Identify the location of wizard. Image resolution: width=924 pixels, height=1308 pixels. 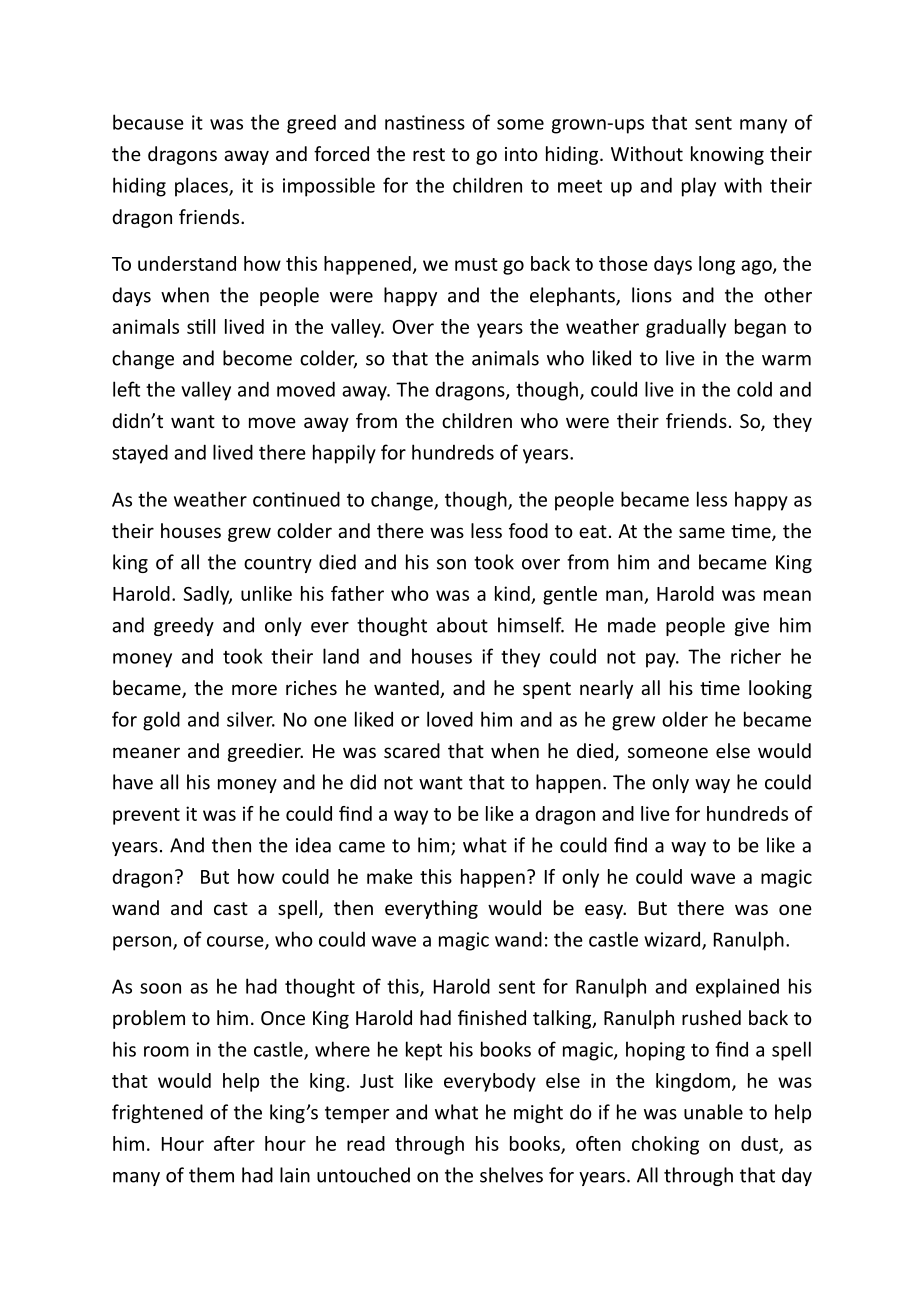
(673, 940).
